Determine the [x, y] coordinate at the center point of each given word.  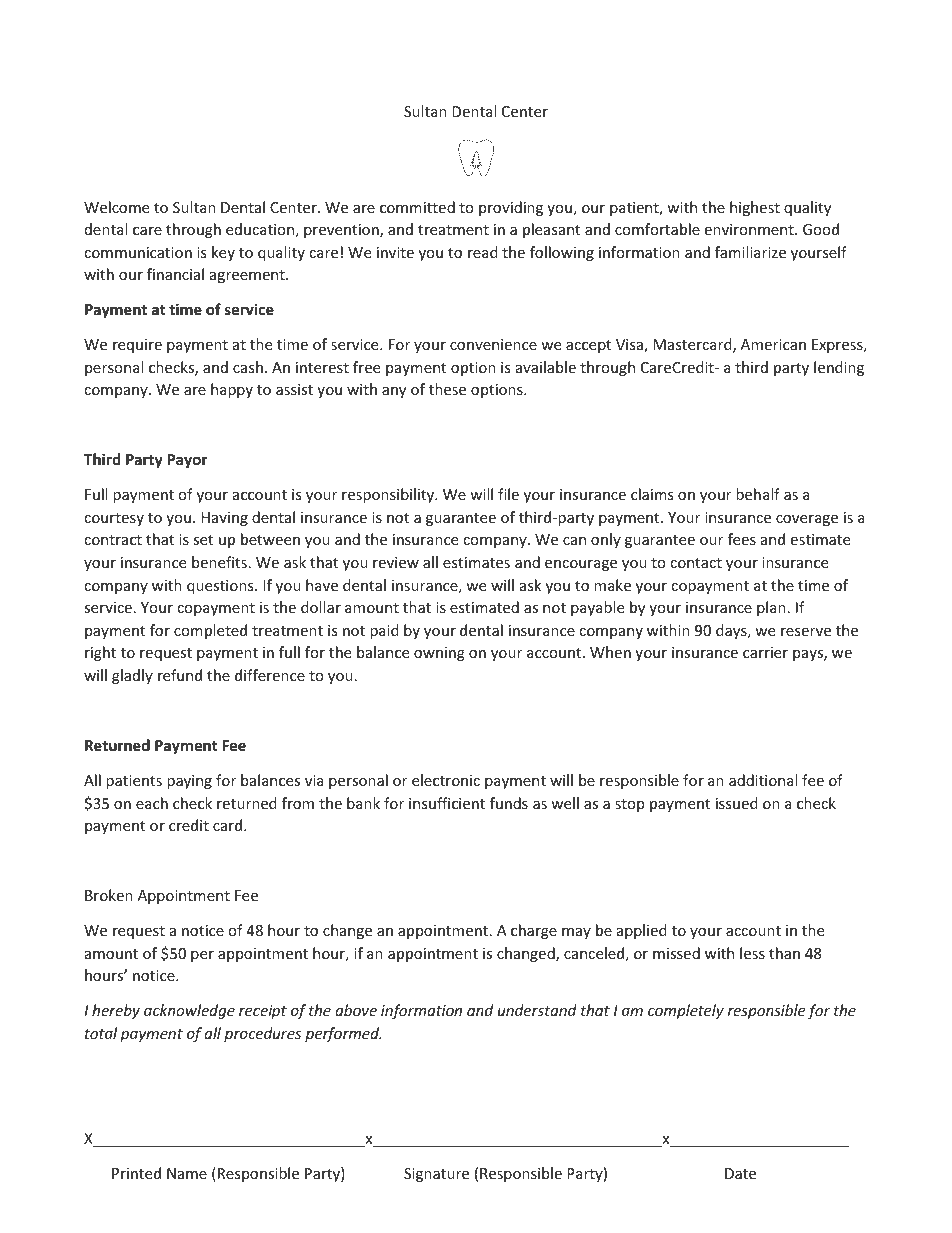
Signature [436, 1175]
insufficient [447, 803]
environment [750, 229]
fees [742, 539]
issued [737, 803]
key [223, 253]
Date [740, 1173]
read [483, 252]
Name [187, 1173]
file [508, 494]
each [152, 803]
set [203, 540]
